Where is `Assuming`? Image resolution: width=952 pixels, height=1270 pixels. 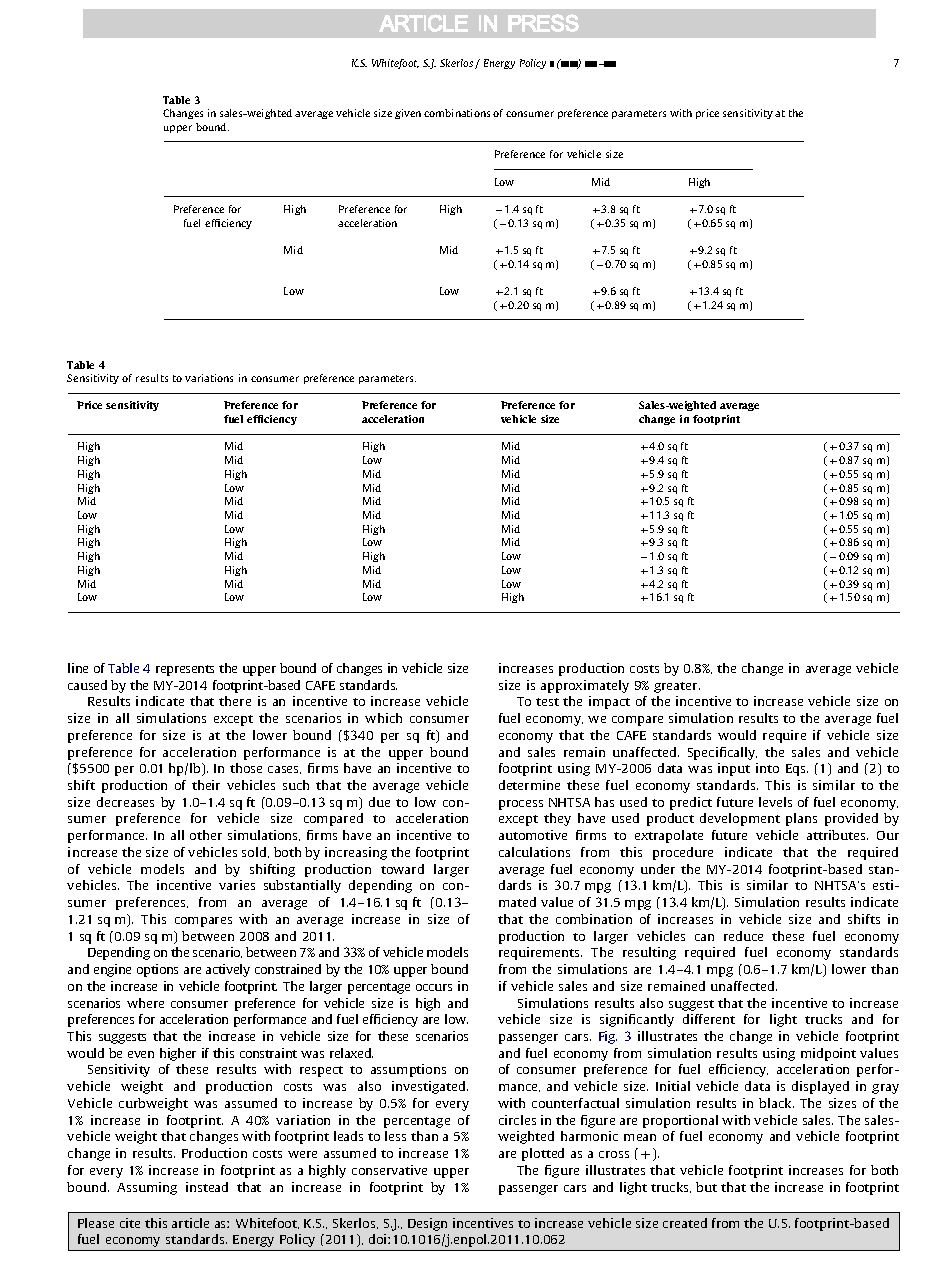
Assuming is located at coordinates (147, 1188).
